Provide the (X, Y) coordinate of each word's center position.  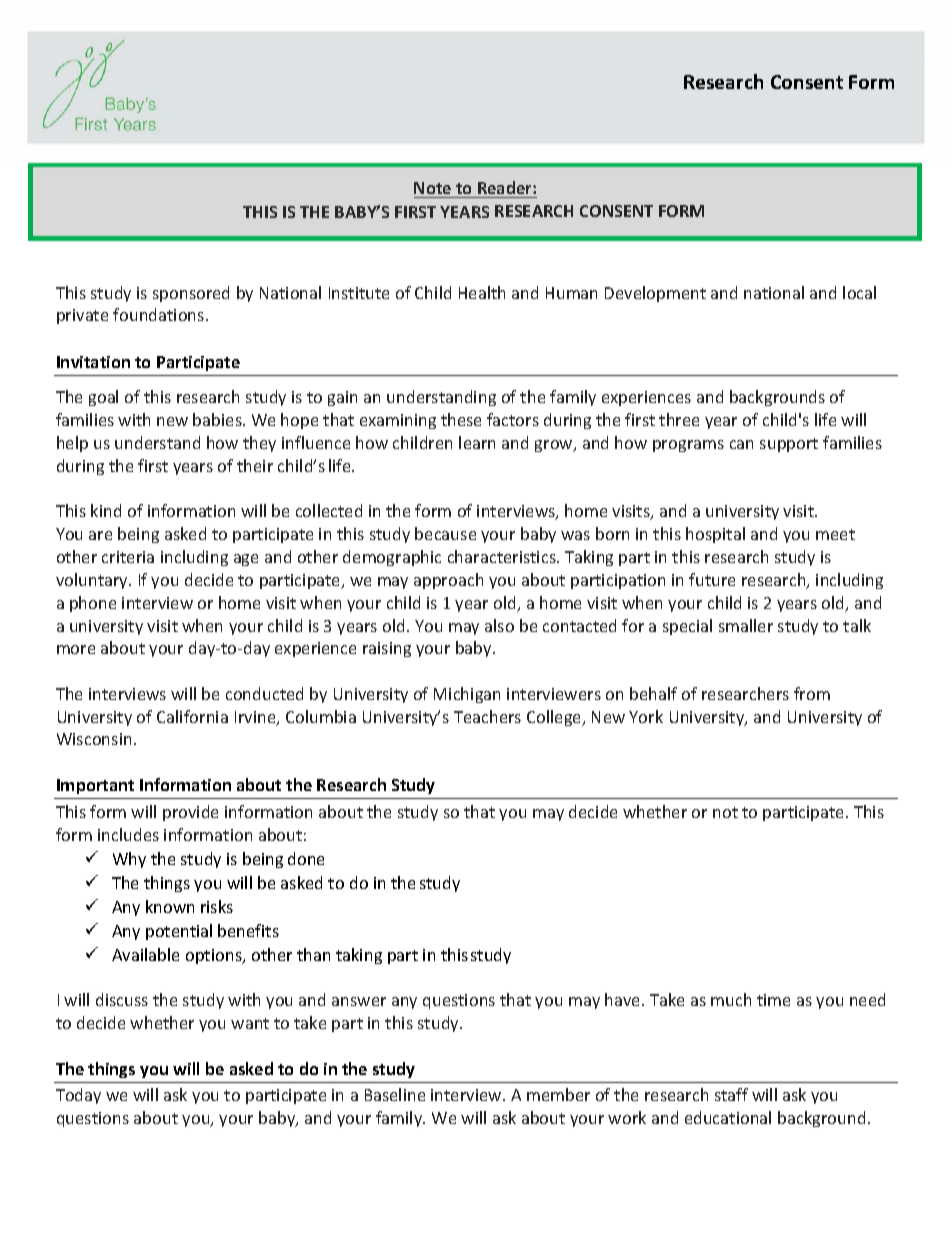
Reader (506, 187)
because (445, 533)
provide (190, 813)
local (859, 292)
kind (106, 510)
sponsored (191, 294)
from (812, 693)
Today (78, 1096)
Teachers (487, 716)
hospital (715, 535)
